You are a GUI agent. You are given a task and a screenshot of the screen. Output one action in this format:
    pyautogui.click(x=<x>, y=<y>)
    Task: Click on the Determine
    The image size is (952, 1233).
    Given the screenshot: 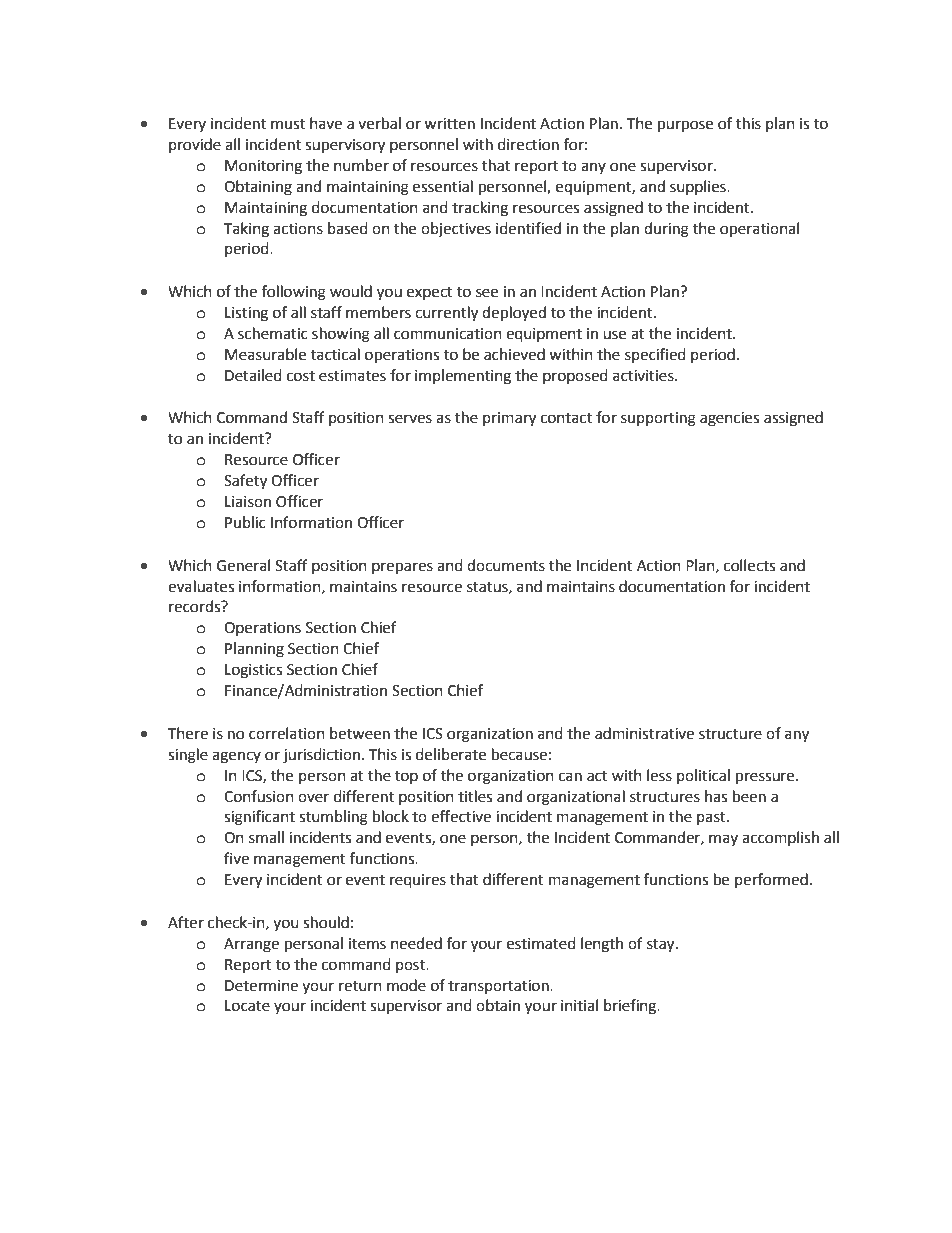 What is the action you would take?
    pyautogui.click(x=261, y=986)
